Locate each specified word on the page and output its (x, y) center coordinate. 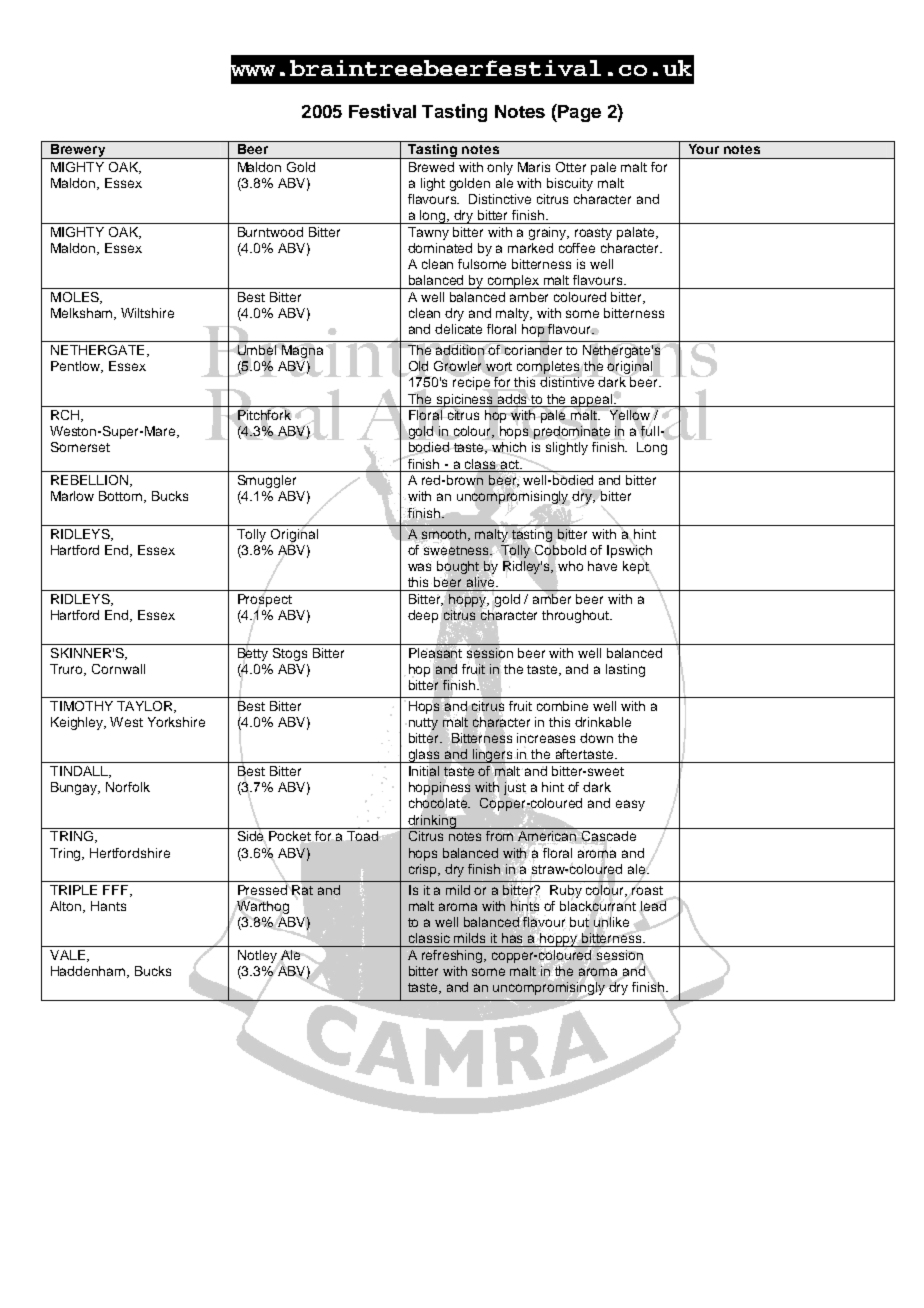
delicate (458, 329)
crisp (424, 870)
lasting (625, 670)
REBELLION (89, 480)
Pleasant (435, 653)
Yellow (630, 415)
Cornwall (118, 669)
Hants (108, 906)
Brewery (78, 151)
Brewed (431, 167)
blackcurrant (598, 906)
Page (578, 113)
